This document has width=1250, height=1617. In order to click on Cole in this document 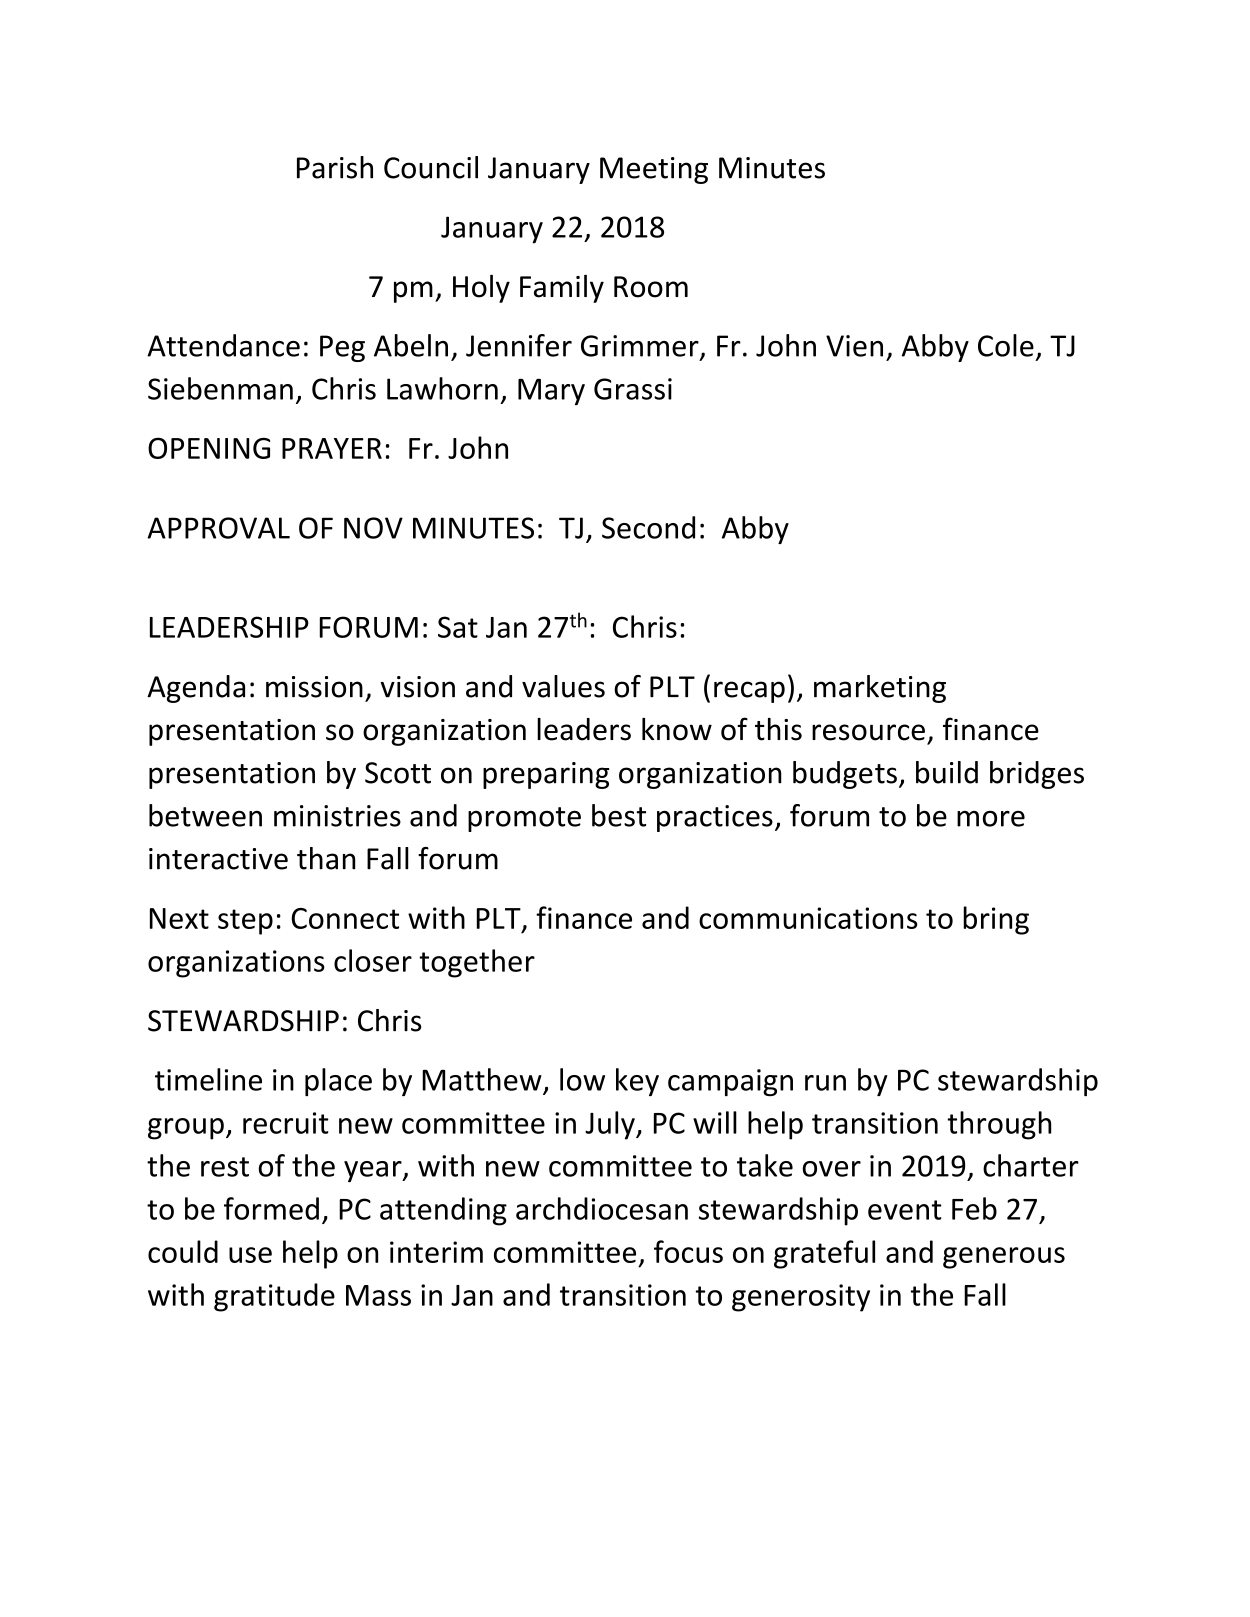, I will do `click(1006, 345)`.
